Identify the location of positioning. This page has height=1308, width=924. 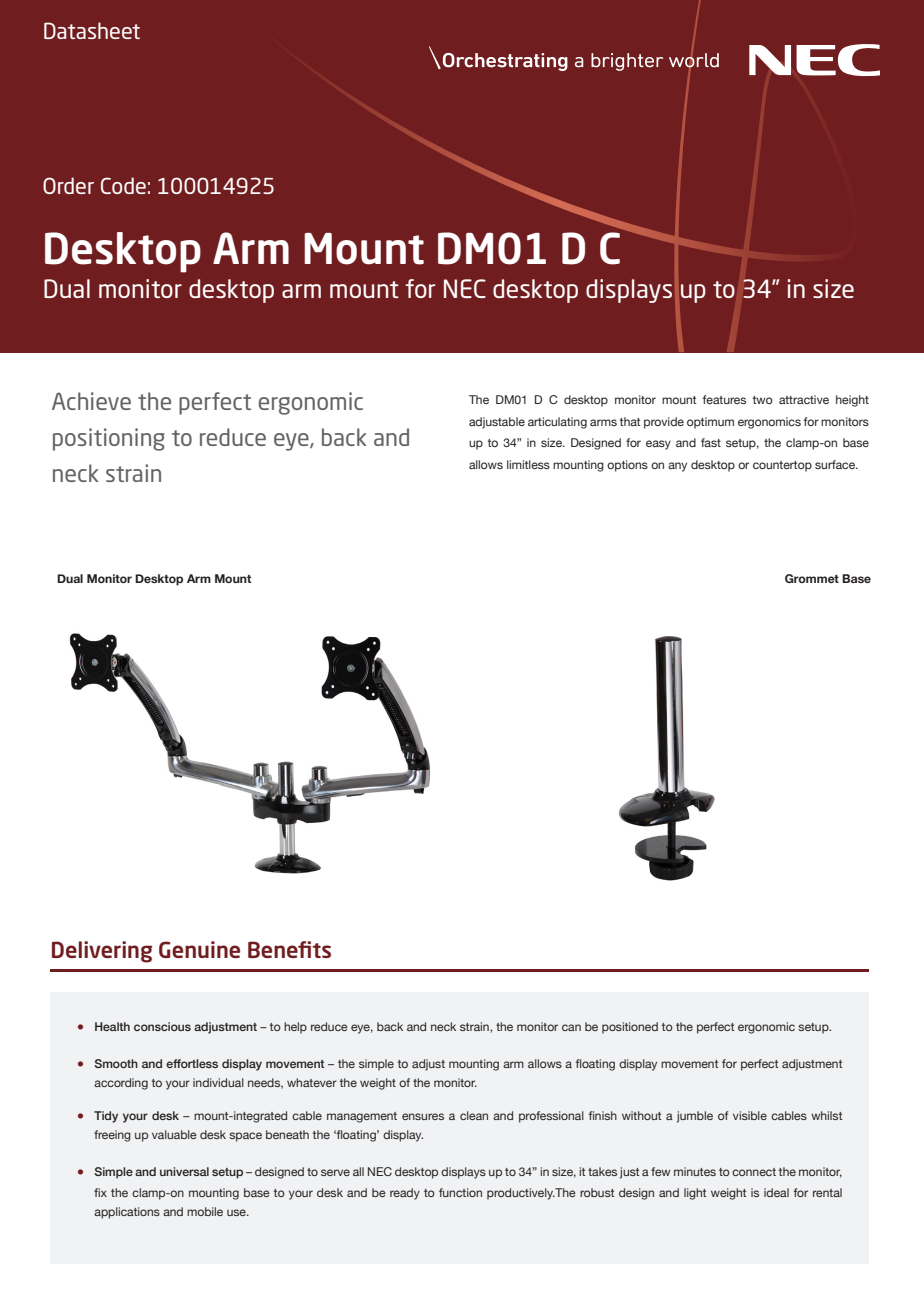
(109, 439).
